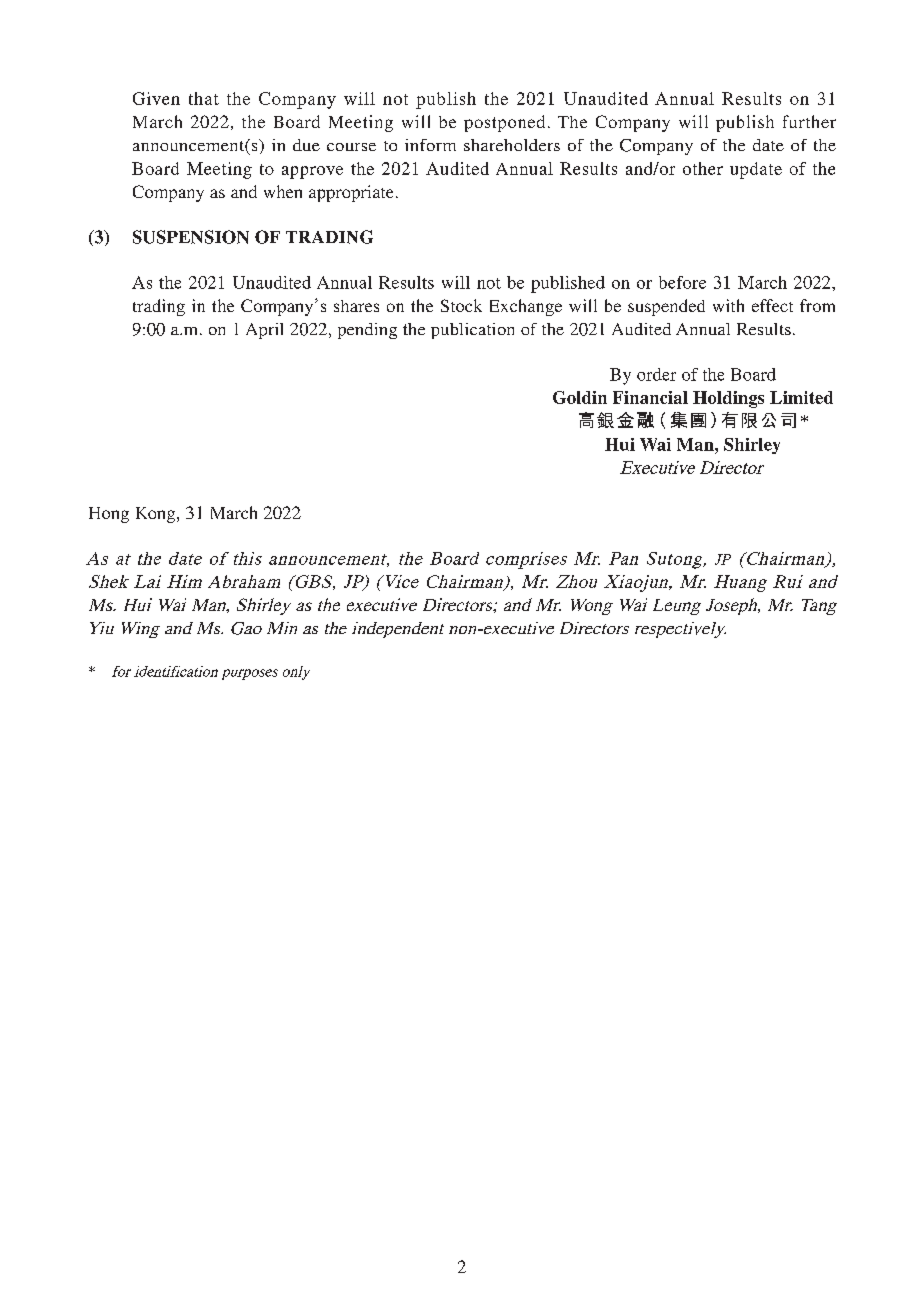 This page has width=924, height=1308. Describe the element at coordinates (157, 515) in the page. I see `Kong` at that location.
